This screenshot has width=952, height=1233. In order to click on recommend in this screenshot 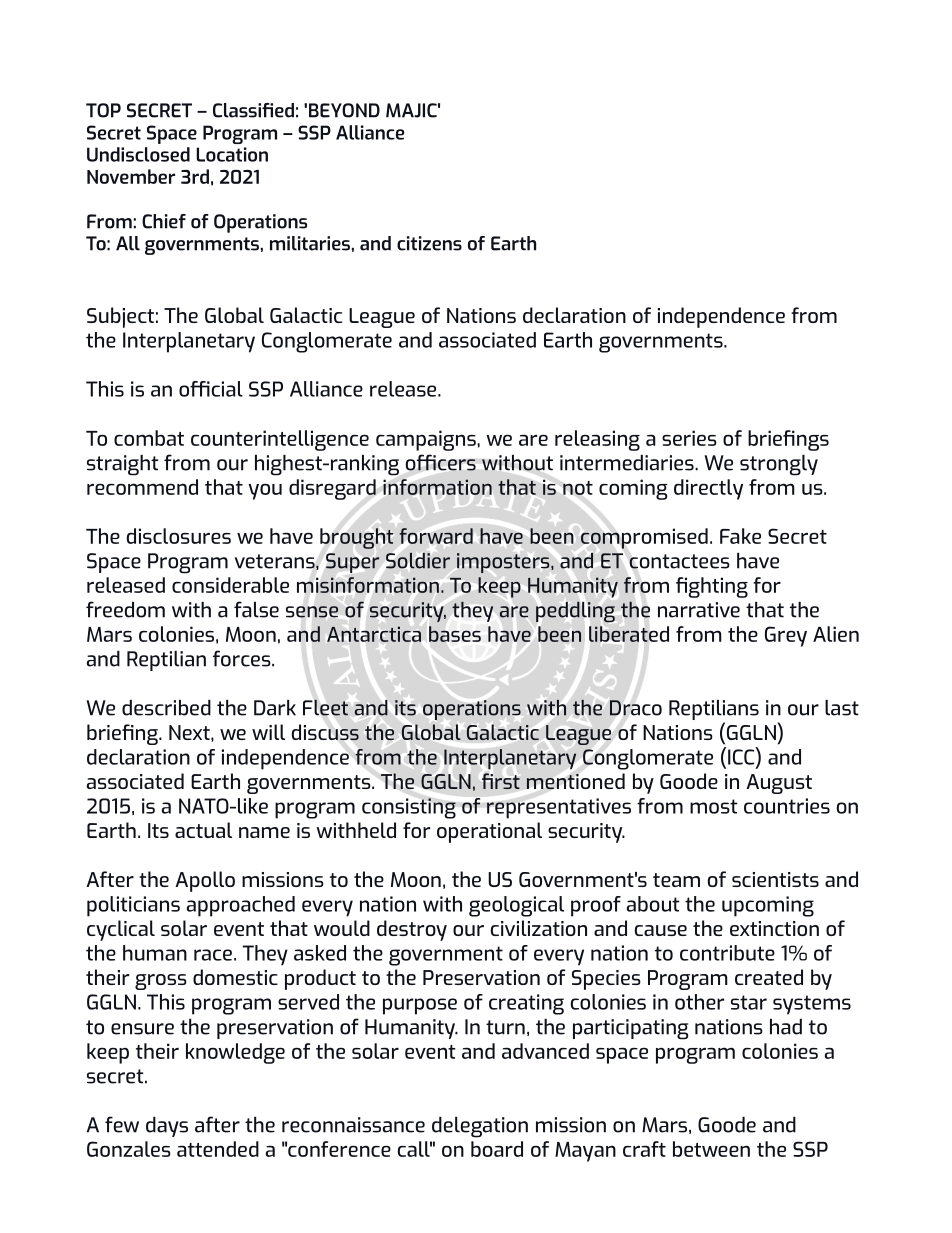, I will do `click(142, 487)`.
